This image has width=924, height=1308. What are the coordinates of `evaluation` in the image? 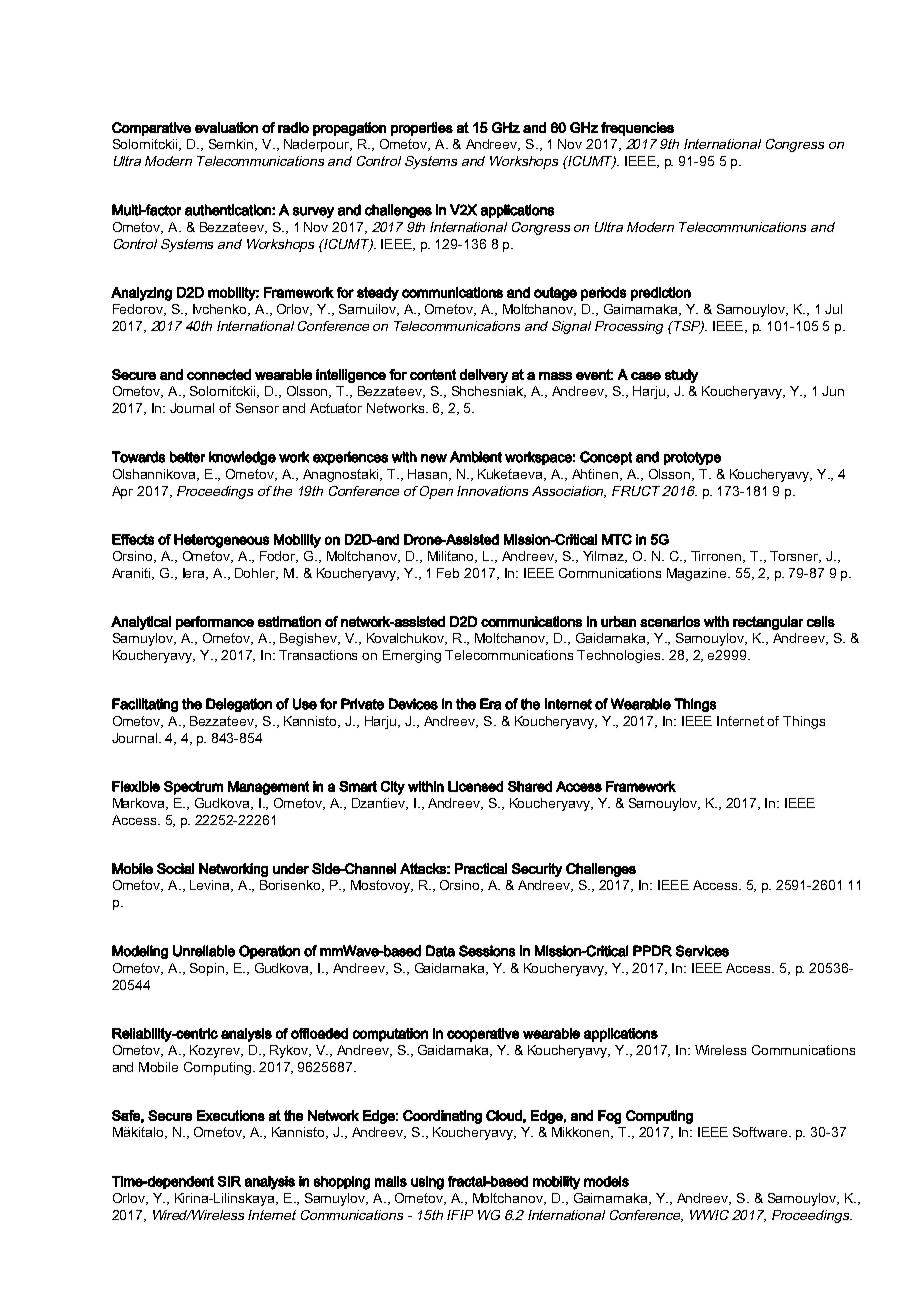 It's located at (226, 127).
